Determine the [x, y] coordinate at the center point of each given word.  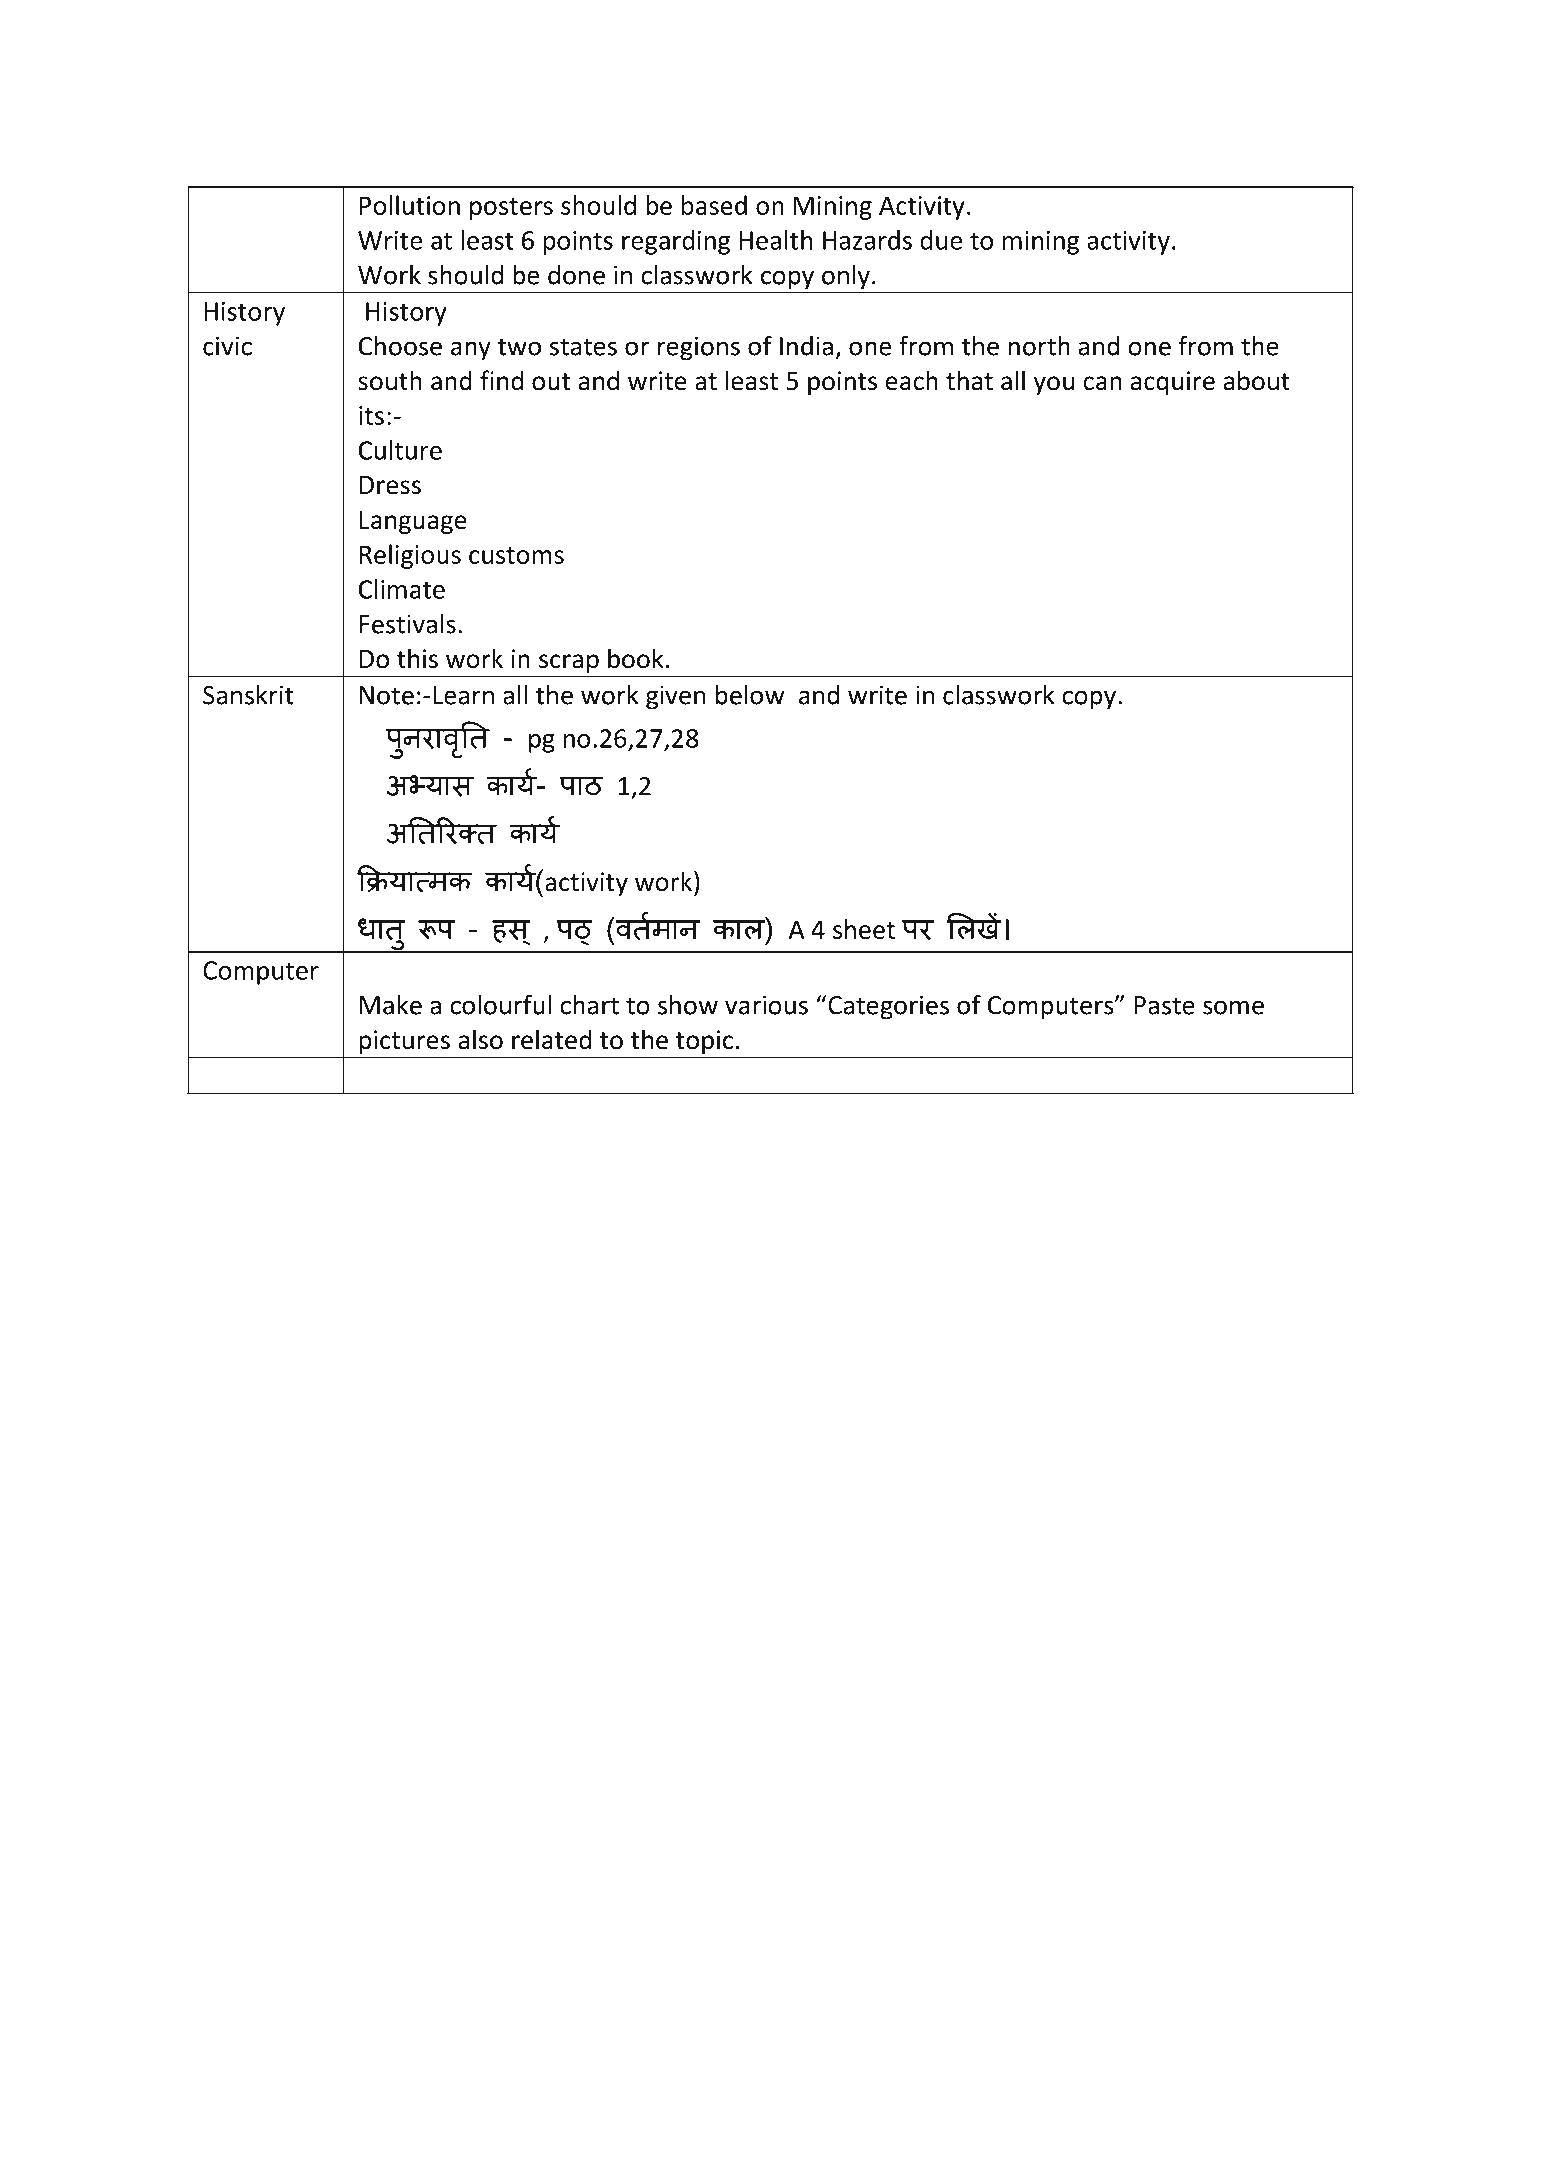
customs [516, 555]
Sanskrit [248, 695]
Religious [410, 556]
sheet [864, 929]
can [1102, 383]
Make [391, 1005]
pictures [404, 1042]
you [1054, 385]
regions [699, 348]
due [941, 240]
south [390, 380]
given [676, 697]
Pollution [410, 205]
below [750, 695]
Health [776, 240]
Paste [1164, 1005]
